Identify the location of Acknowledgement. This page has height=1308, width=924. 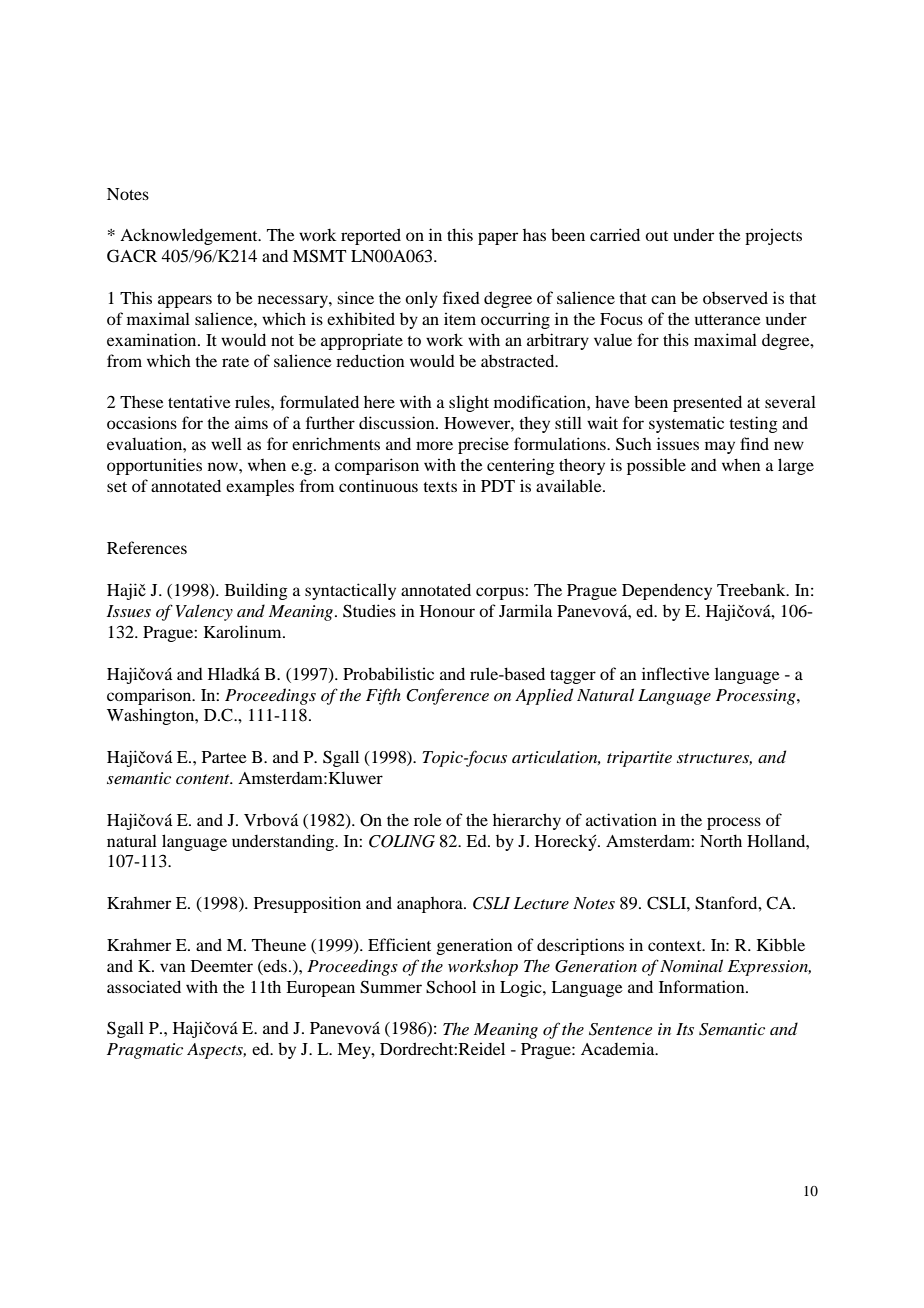
(190, 236).
